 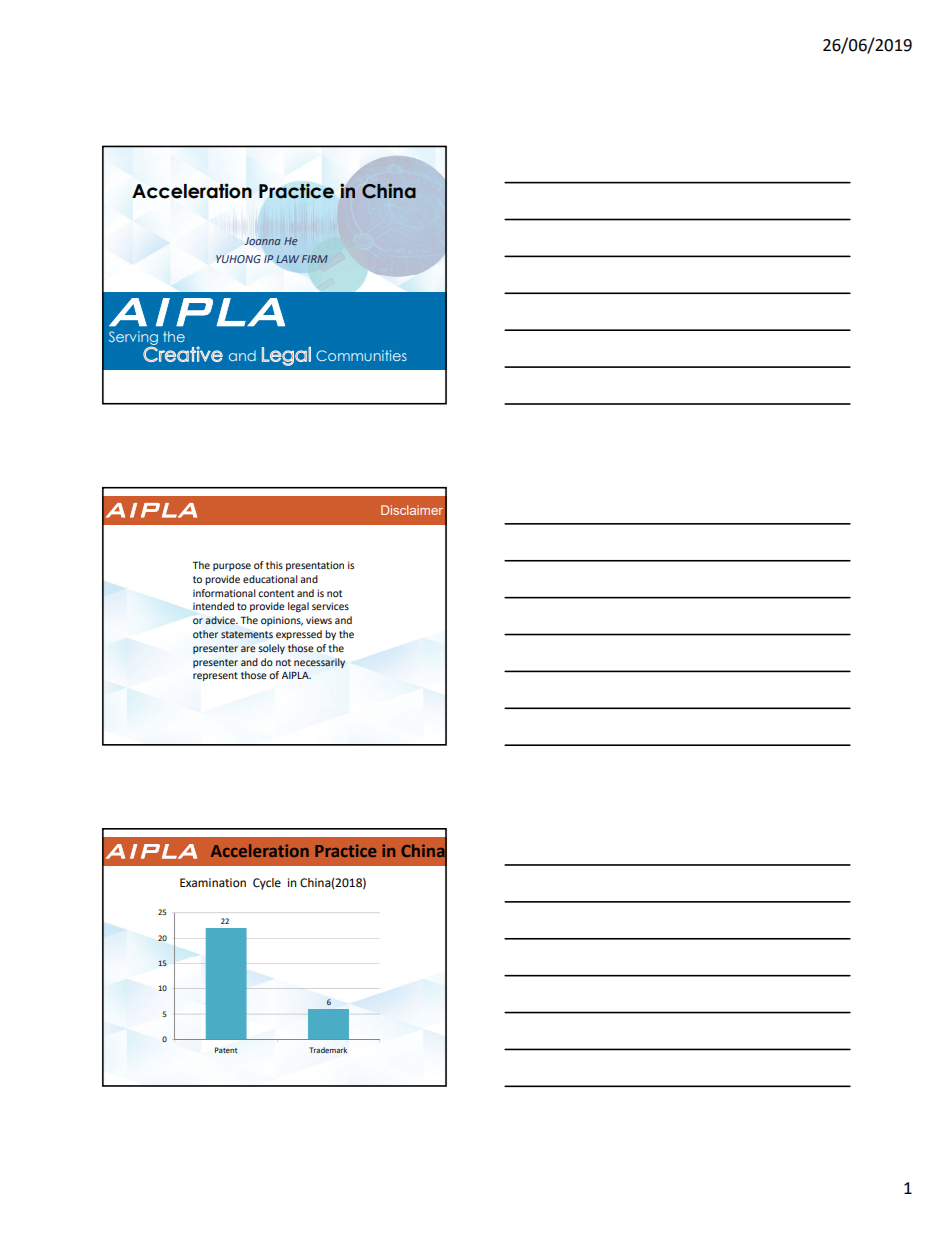 What do you see at coordinates (262, 241) in the image?
I see `Joanna` at bounding box center [262, 241].
